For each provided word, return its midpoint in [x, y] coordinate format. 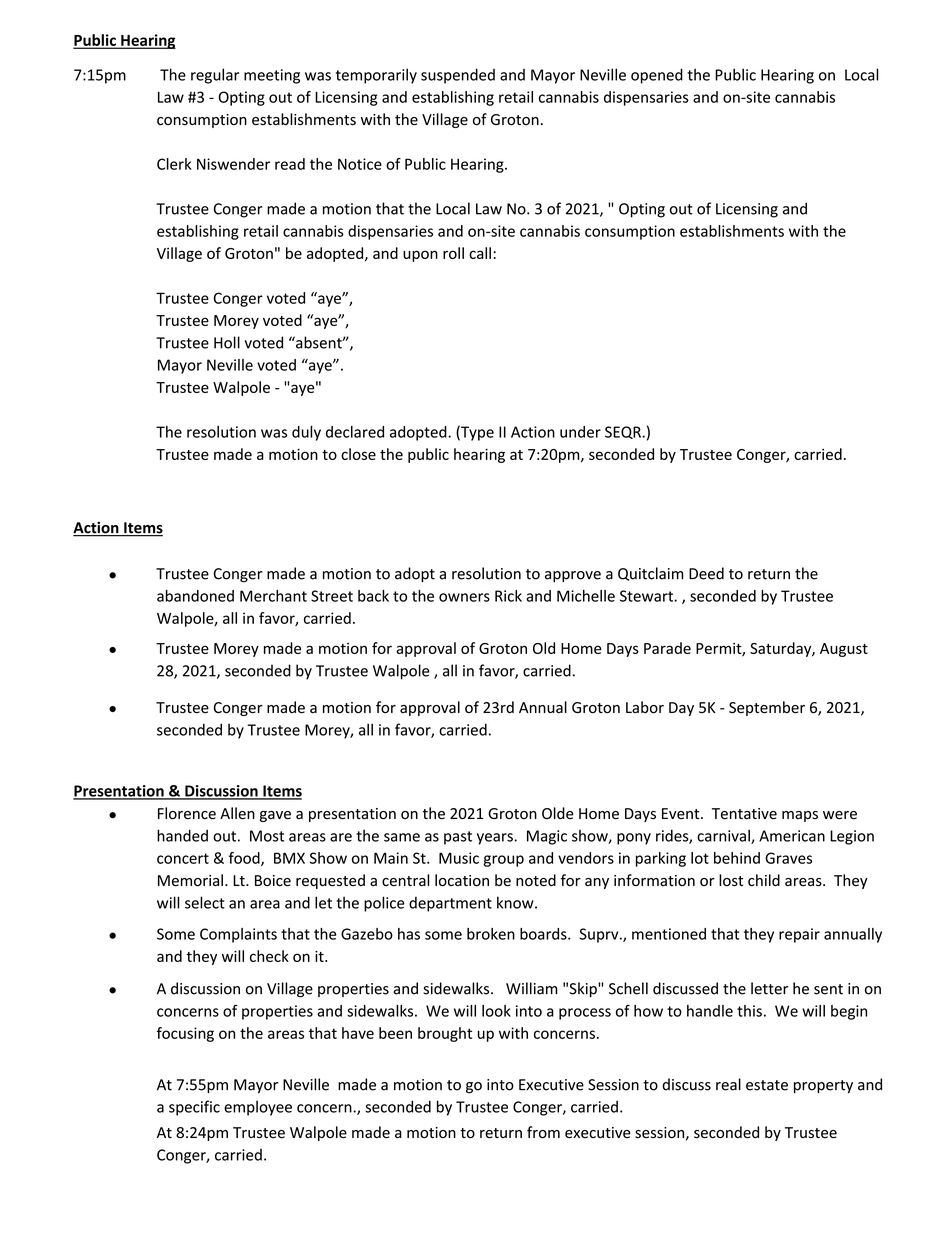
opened [657, 76]
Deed [706, 573]
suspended [458, 76]
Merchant [273, 596]
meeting [272, 76]
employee [258, 1108]
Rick [508, 596]
